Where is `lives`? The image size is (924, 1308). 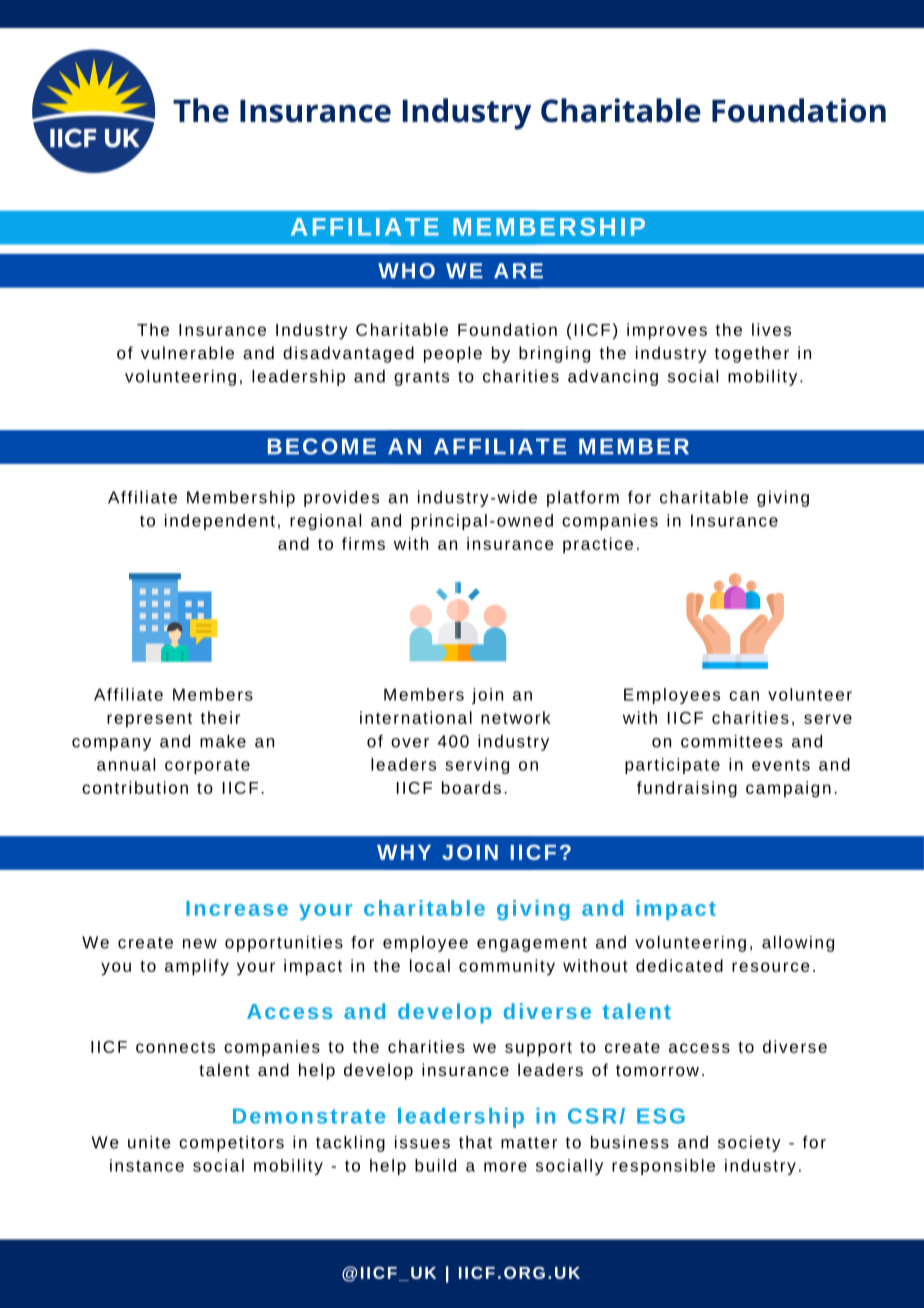 lives is located at coordinates (771, 329).
